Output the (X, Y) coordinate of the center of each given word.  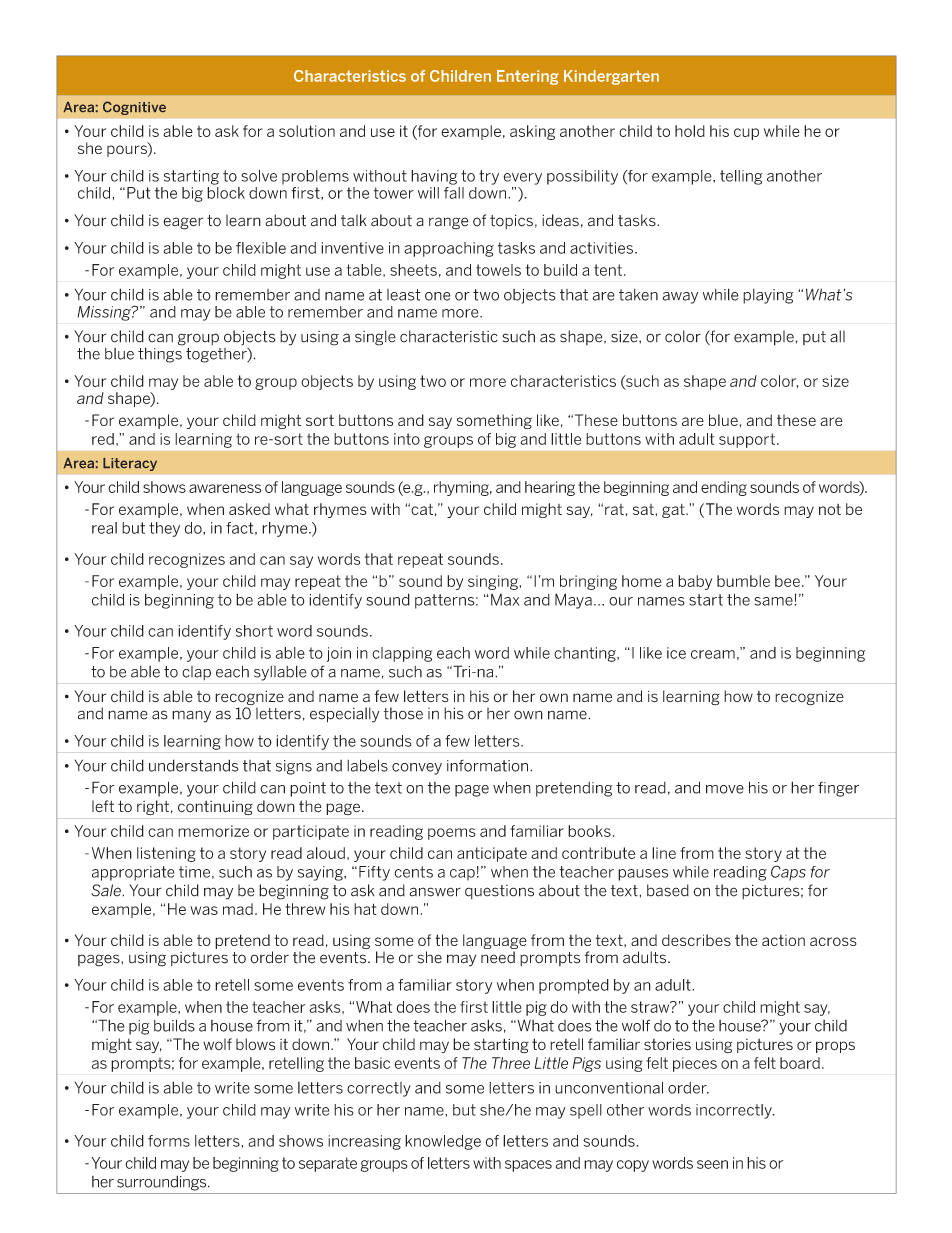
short (254, 631)
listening (166, 854)
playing (768, 296)
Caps (788, 873)
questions (499, 892)
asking (532, 132)
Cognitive (134, 108)
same (774, 601)
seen (712, 1164)
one (438, 296)
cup (746, 134)
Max (505, 600)
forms (169, 1141)
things (160, 354)
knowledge (443, 1142)
